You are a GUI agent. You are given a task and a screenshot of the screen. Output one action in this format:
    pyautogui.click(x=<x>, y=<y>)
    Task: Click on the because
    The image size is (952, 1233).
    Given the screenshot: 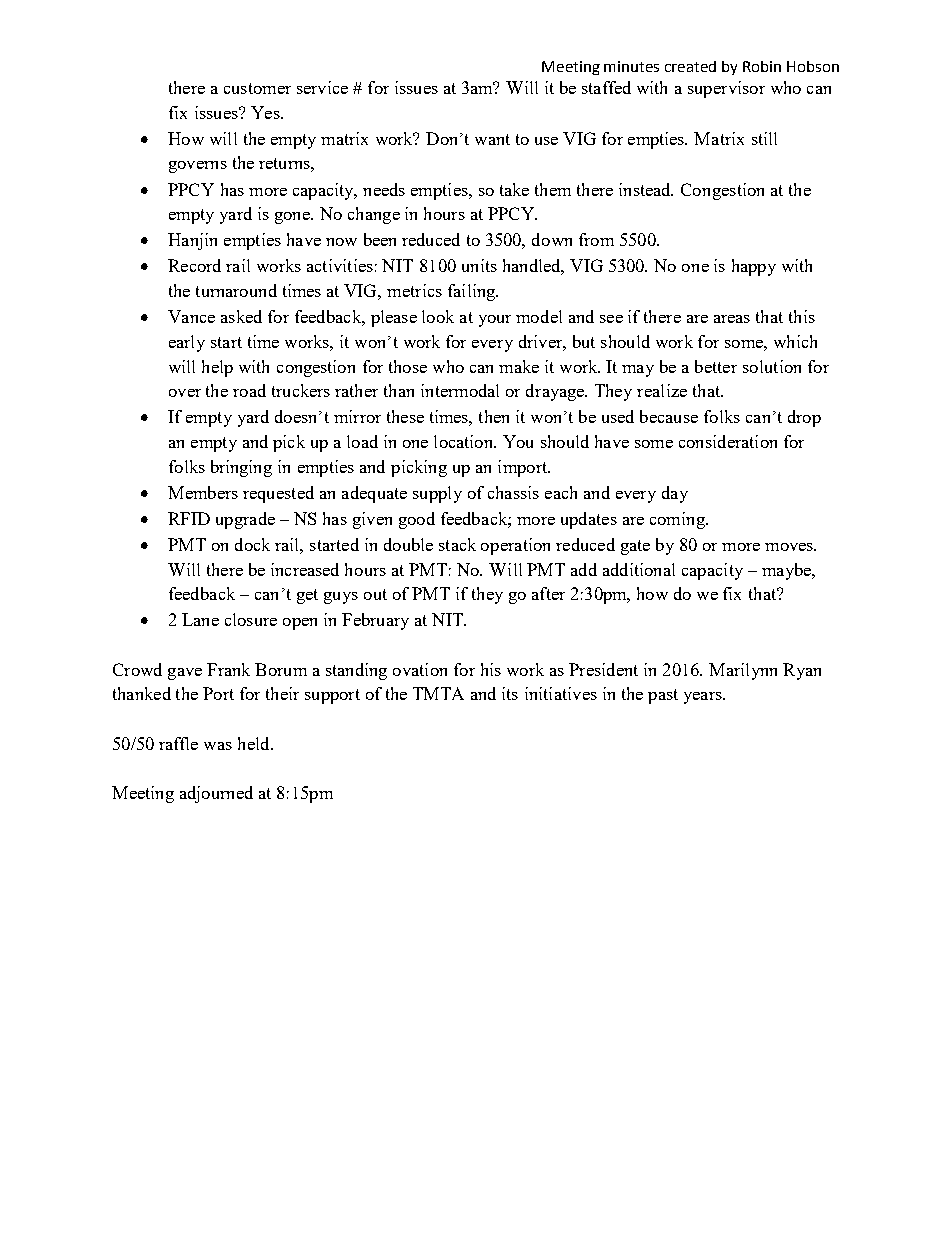 What is the action you would take?
    pyautogui.click(x=669, y=416)
